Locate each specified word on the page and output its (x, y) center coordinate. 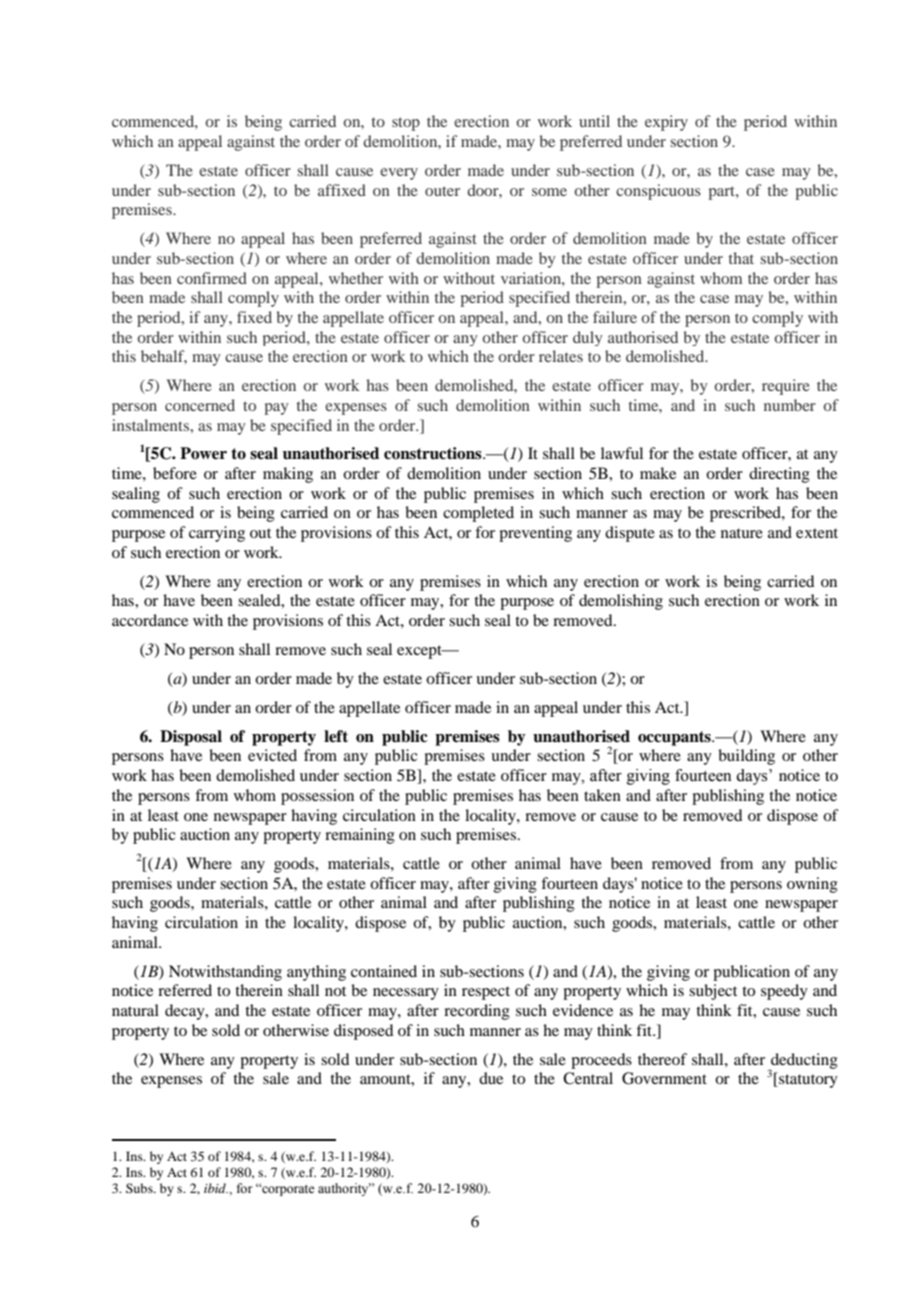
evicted (272, 755)
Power (203, 453)
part (722, 193)
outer (442, 191)
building (746, 757)
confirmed (212, 278)
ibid (216, 1188)
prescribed (746, 514)
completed (478, 514)
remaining (360, 836)
